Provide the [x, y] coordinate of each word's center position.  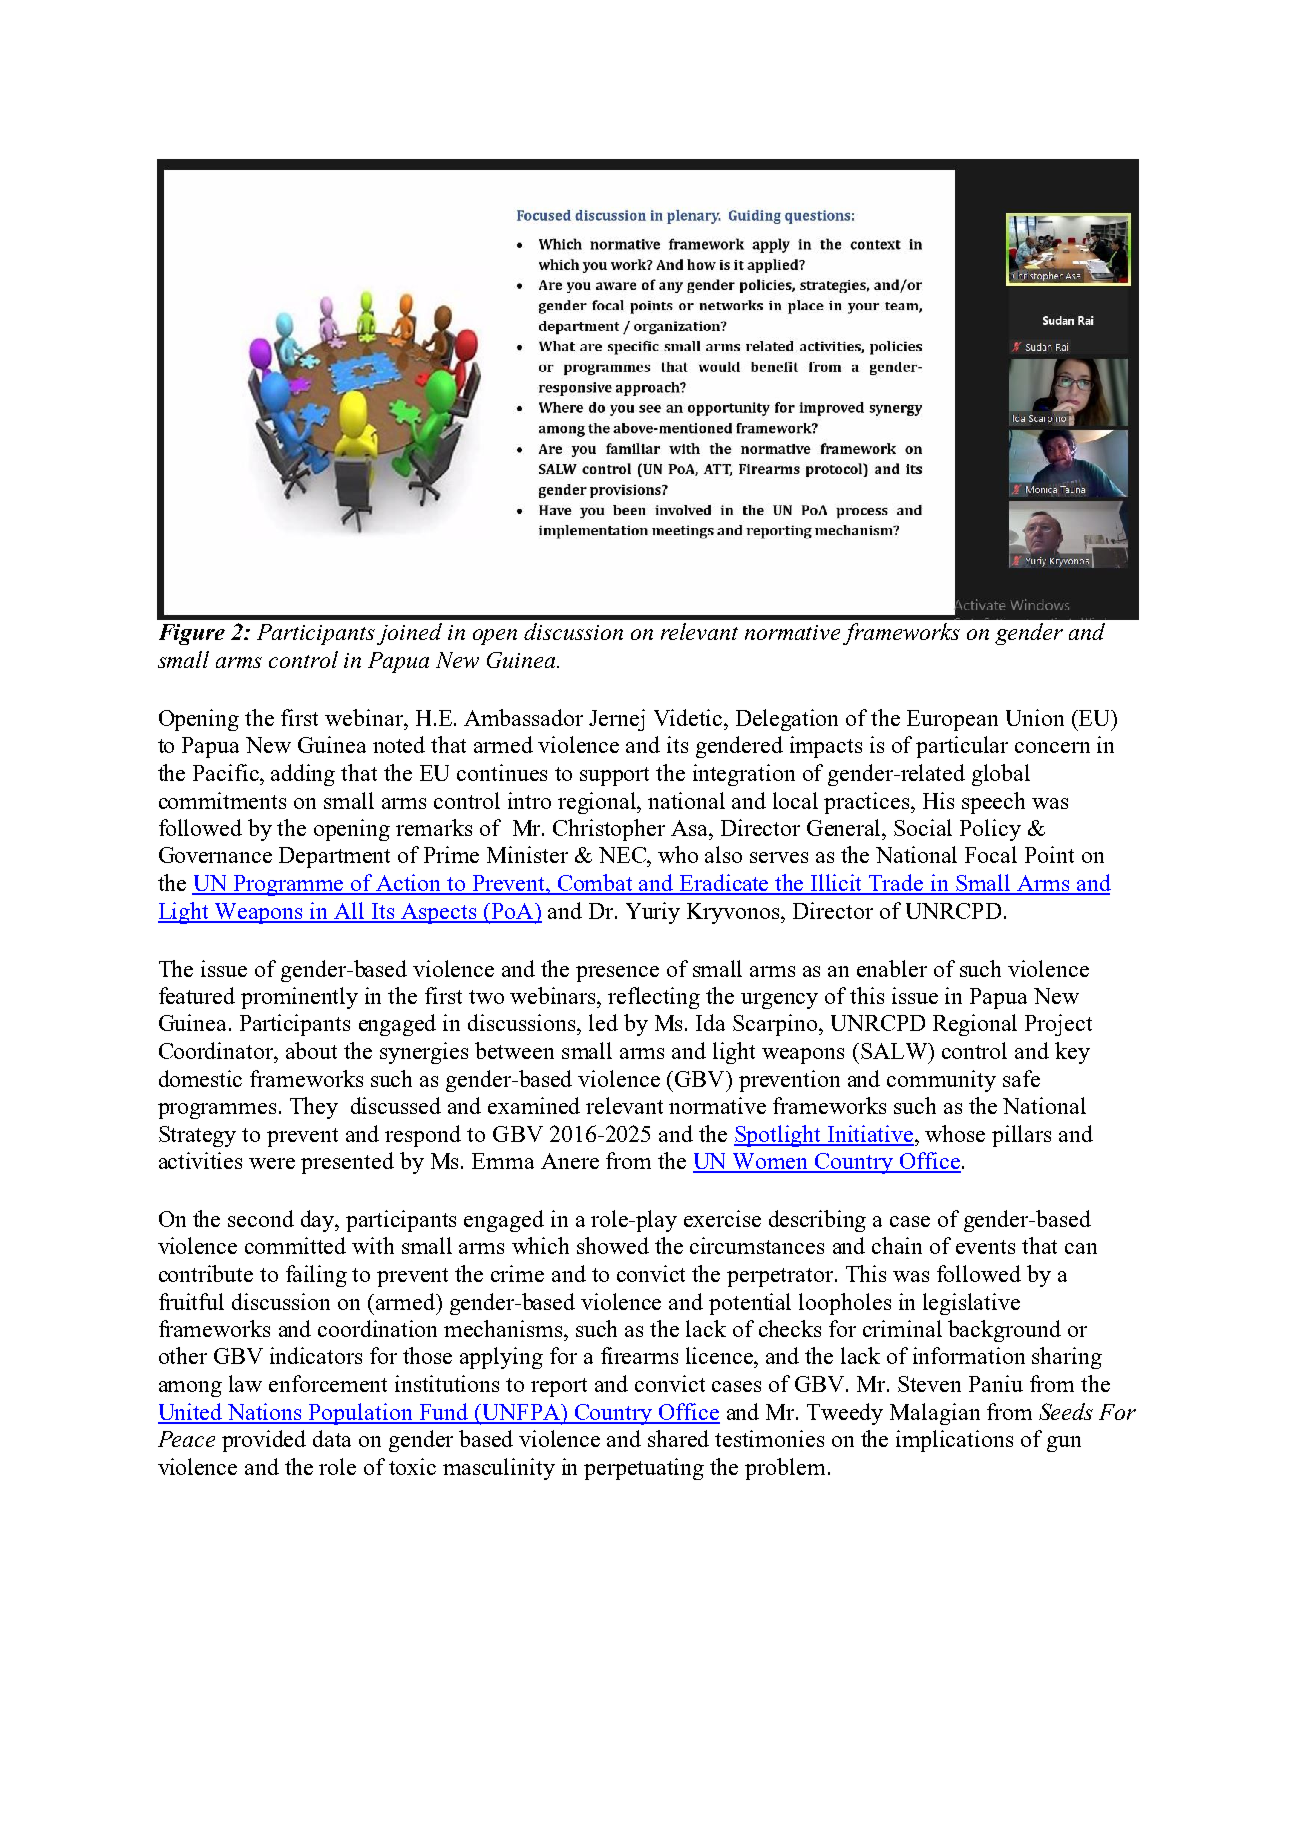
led [603, 1022]
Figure [192, 634]
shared [678, 1438]
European [952, 720]
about [311, 1050]
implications [954, 1441]
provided [264, 1441]
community [941, 1081]
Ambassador [523, 717]
